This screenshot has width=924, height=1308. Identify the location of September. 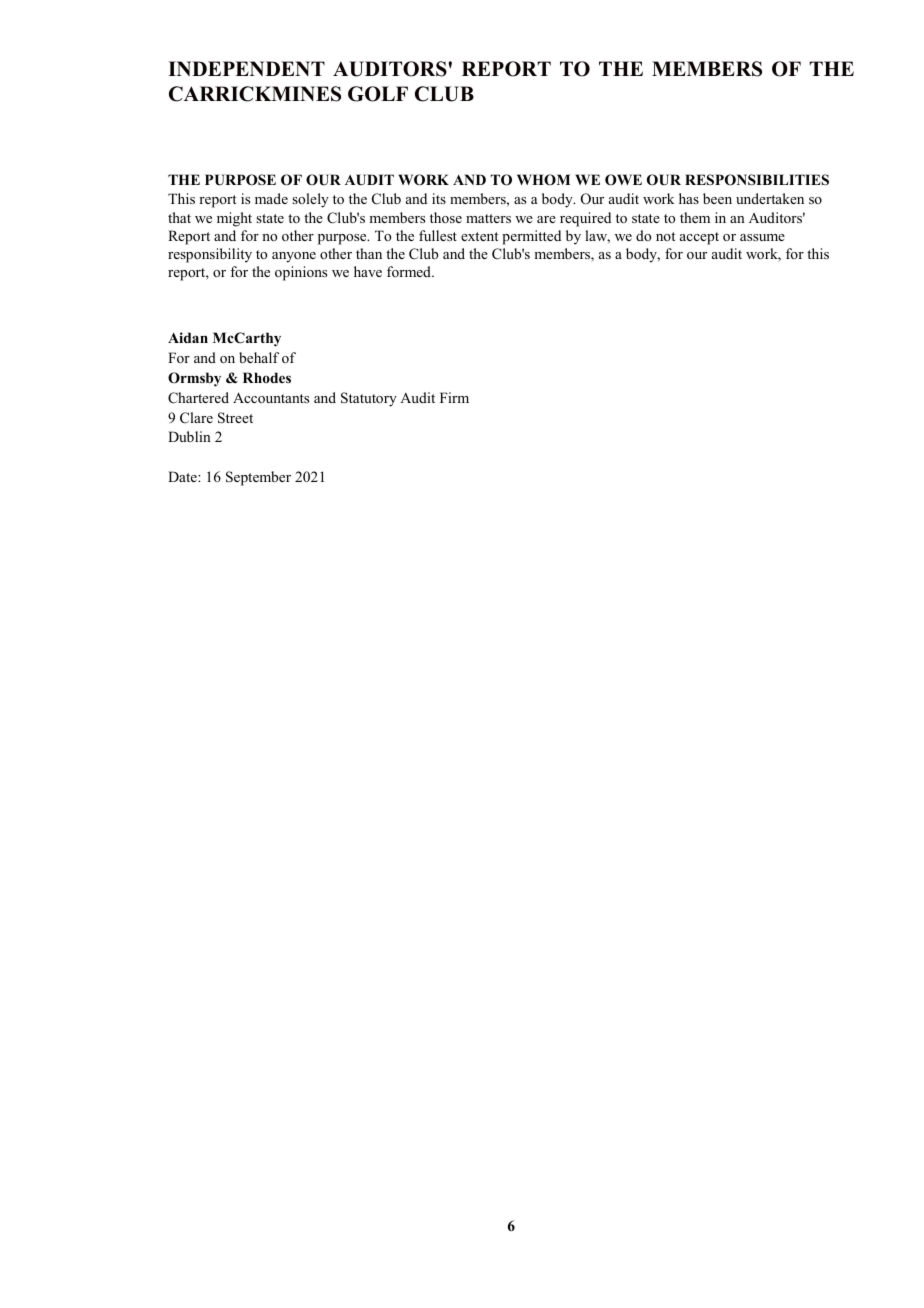
(258, 478).
